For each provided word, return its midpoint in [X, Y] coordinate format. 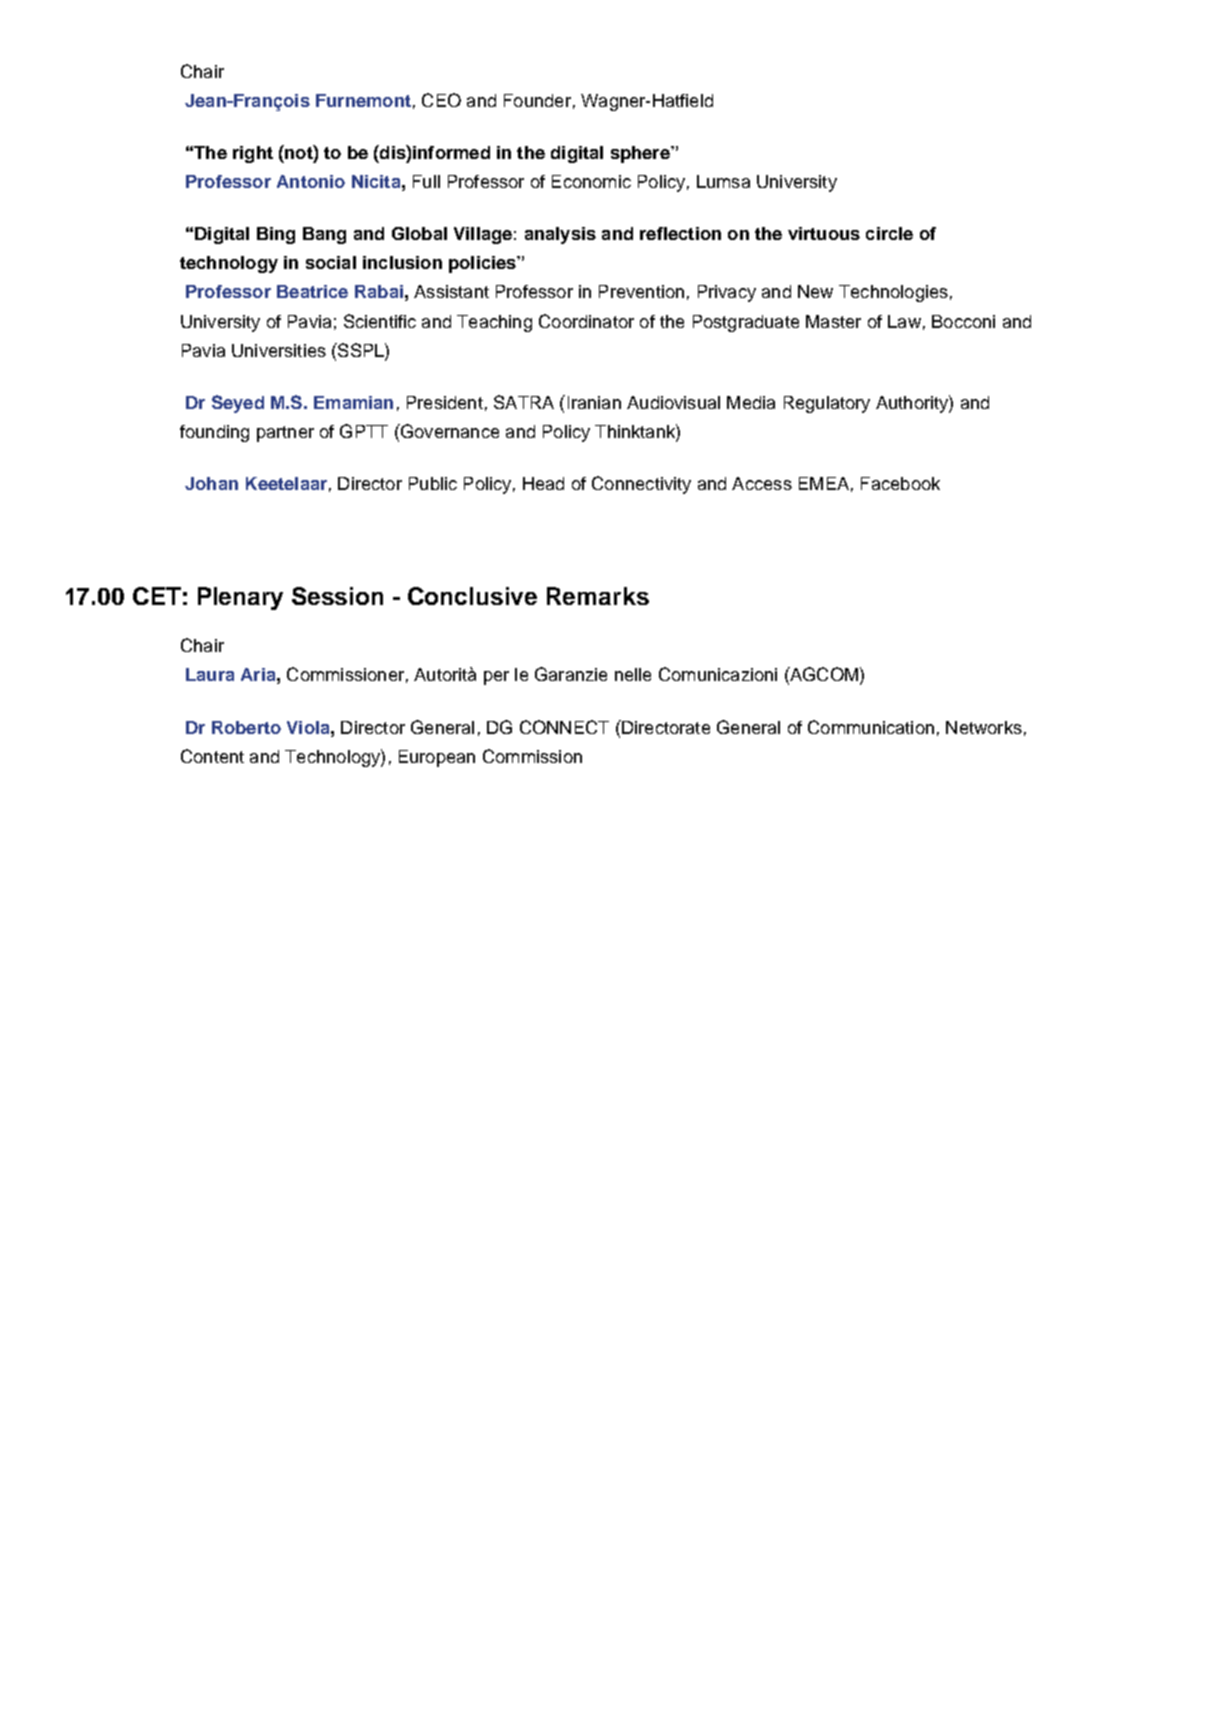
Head [543, 483]
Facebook [900, 483]
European [437, 758]
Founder [537, 100]
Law [904, 321]
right [253, 154]
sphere [641, 154]
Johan [211, 483]
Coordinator [586, 321]
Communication [871, 727]
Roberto [246, 727]
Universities [279, 350]
